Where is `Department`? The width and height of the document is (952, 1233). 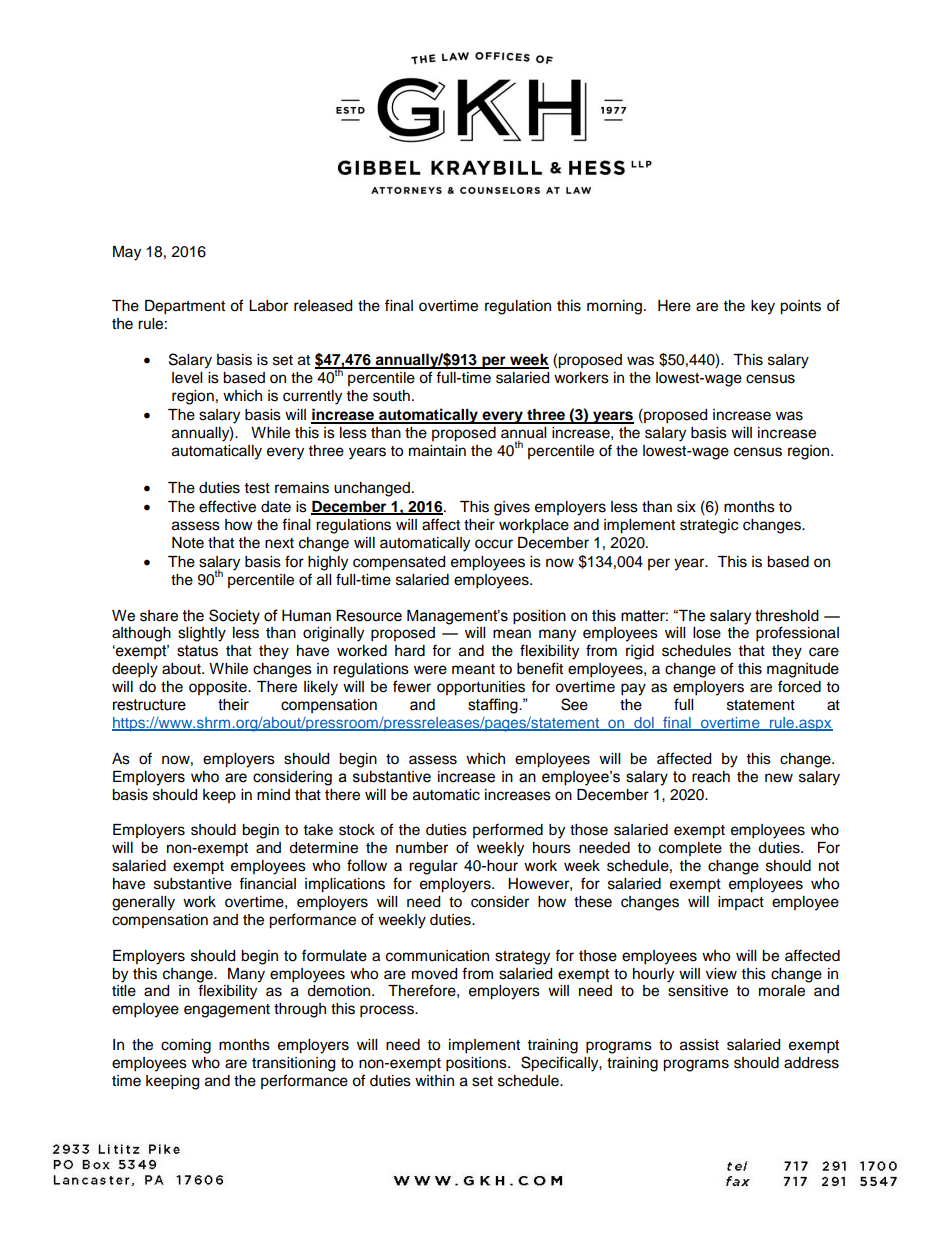
Department is located at coordinates (185, 307).
